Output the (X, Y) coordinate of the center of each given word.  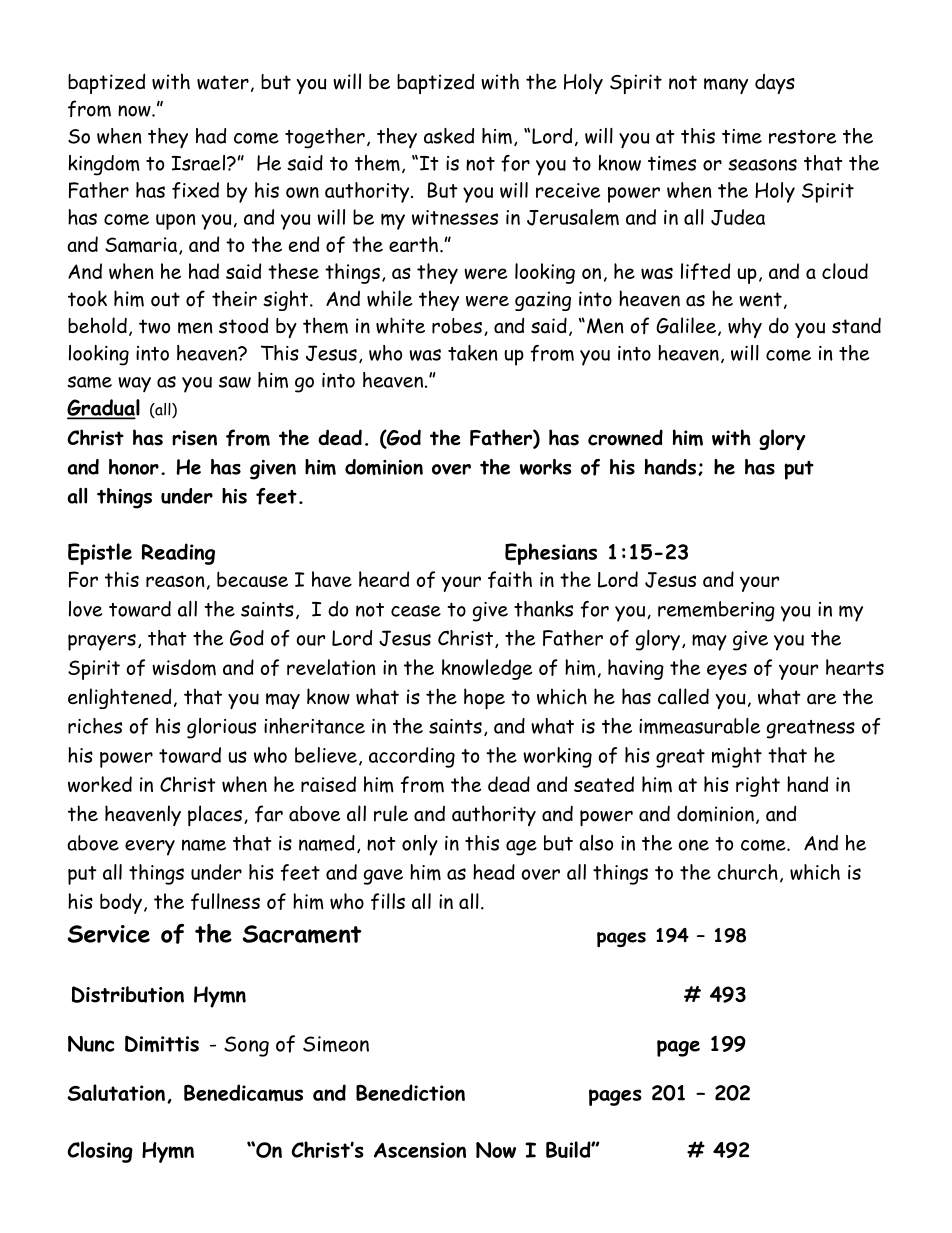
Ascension (420, 1150)
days (775, 84)
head (494, 872)
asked (449, 136)
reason (175, 581)
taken (473, 353)
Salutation (116, 1092)
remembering (716, 611)
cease (416, 611)
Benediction (410, 1092)
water (223, 82)
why (745, 327)
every (150, 848)
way (134, 384)
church (747, 872)
